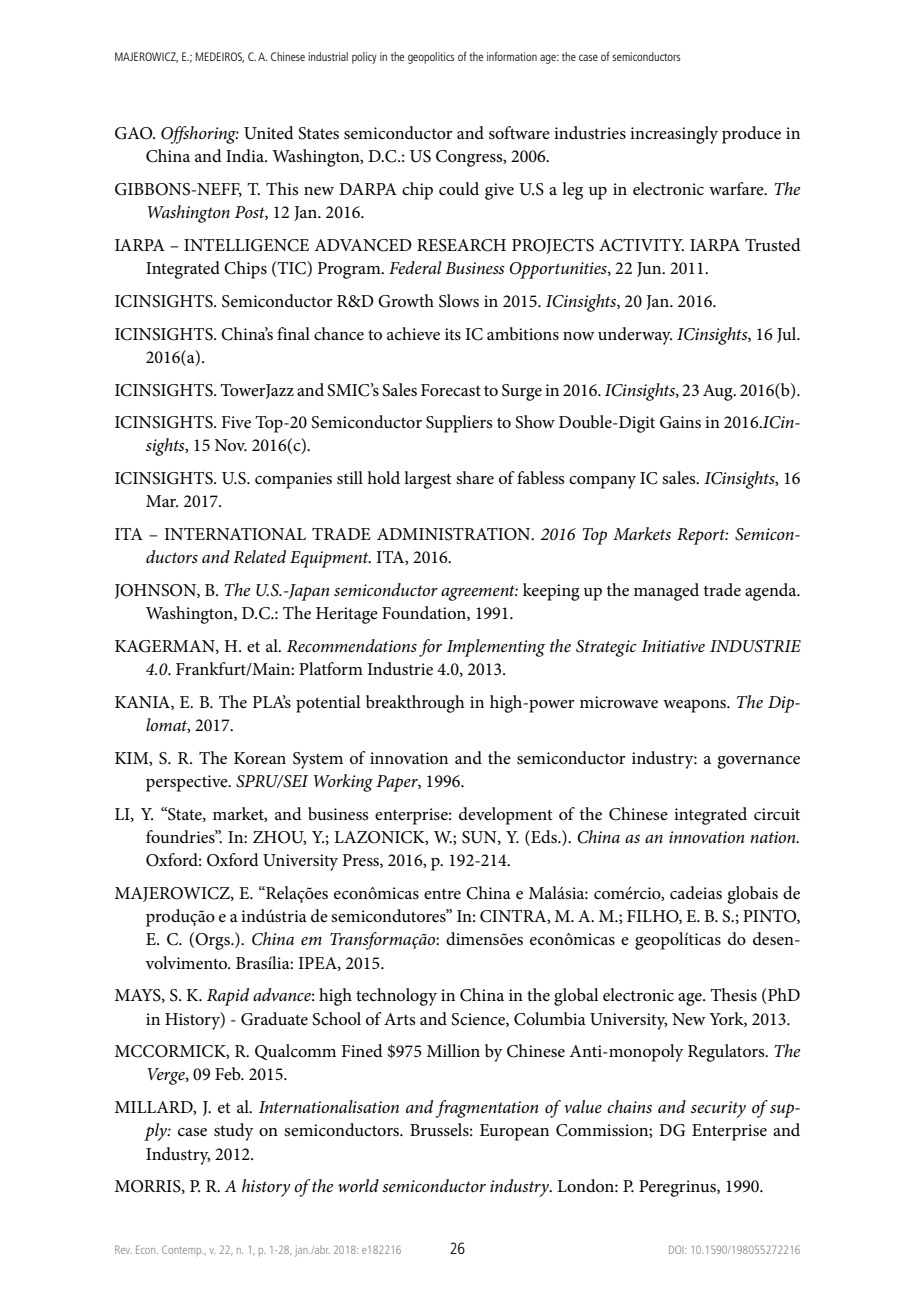 Image resolution: width=915 pixels, height=1316 pixels. Describe the element at coordinates (331, 669) in the page. I see `Platform` at that location.
